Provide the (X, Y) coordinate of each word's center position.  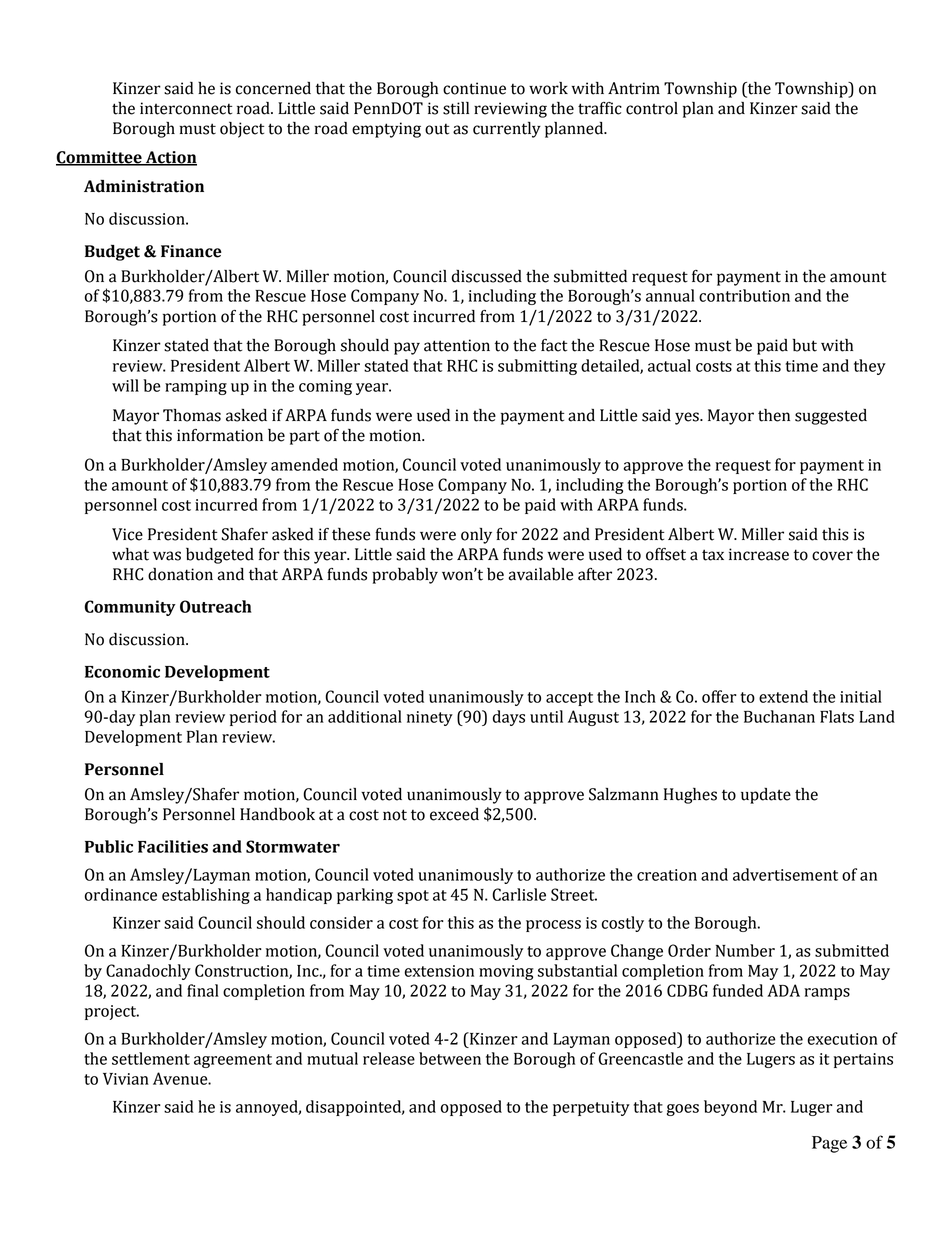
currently (507, 130)
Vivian (126, 1079)
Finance (191, 251)
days (509, 718)
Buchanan (779, 716)
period (253, 718)
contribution (744, 295)
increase (759, 554)
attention (457, 345)
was (167, 556)
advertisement (785, 874)
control (652, 108)
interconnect (186, 108)
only (476, 536)
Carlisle (519, 894)
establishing (206, 896)
